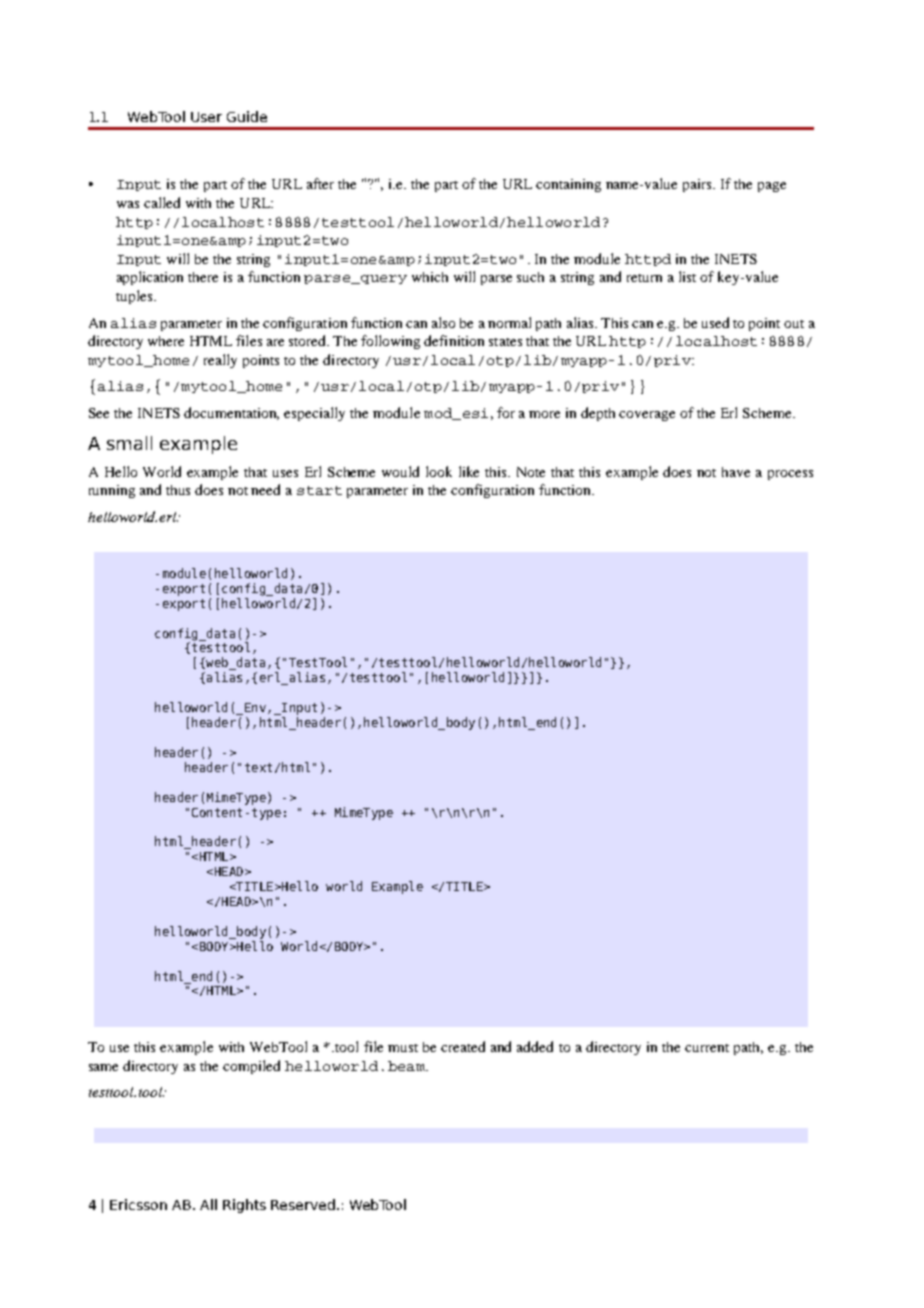  Describe the element at coordinates (206, 117) in the screenshot. I see `User` at that location.
